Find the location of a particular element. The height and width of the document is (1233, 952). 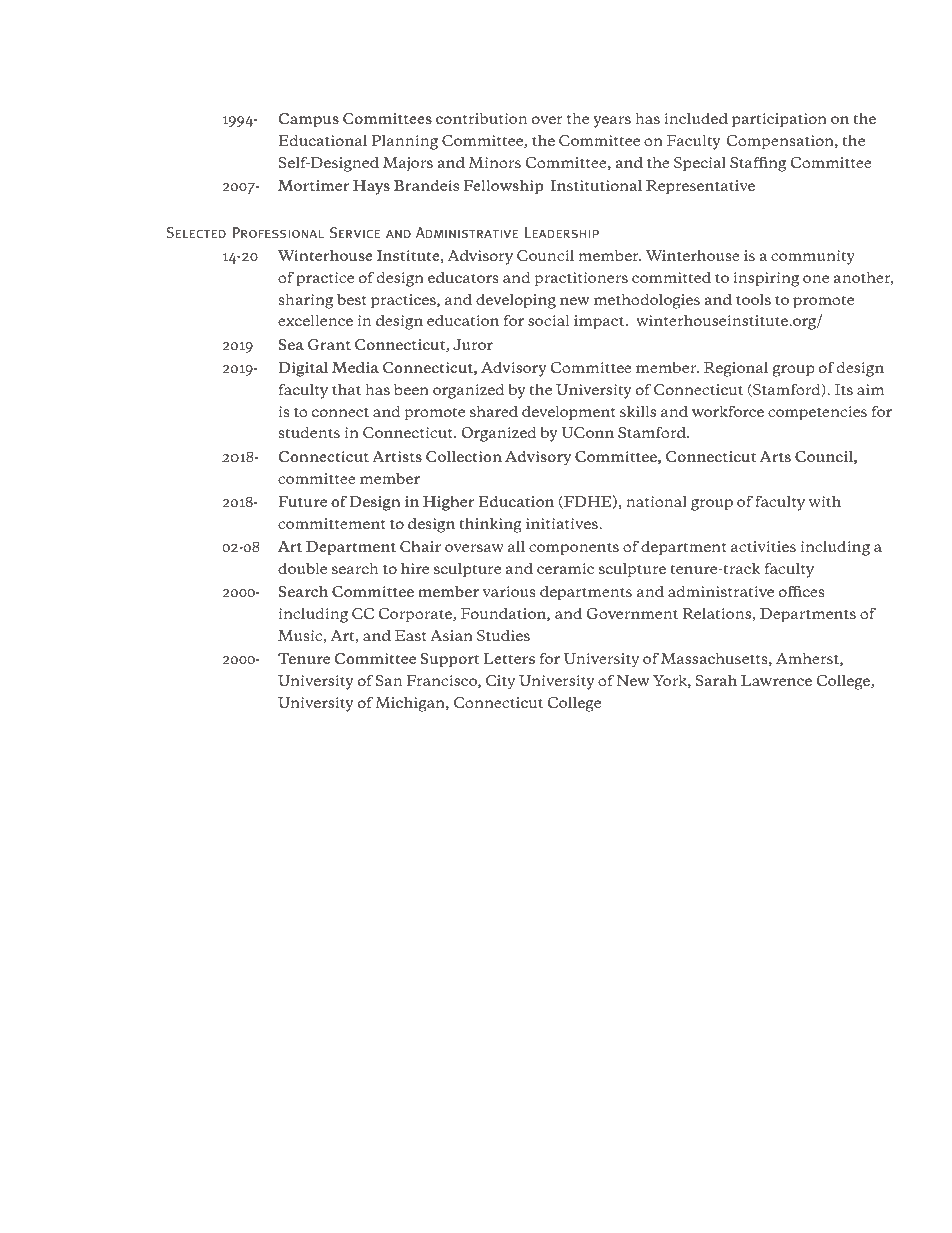

participation is located at coordinates (779, 120).
